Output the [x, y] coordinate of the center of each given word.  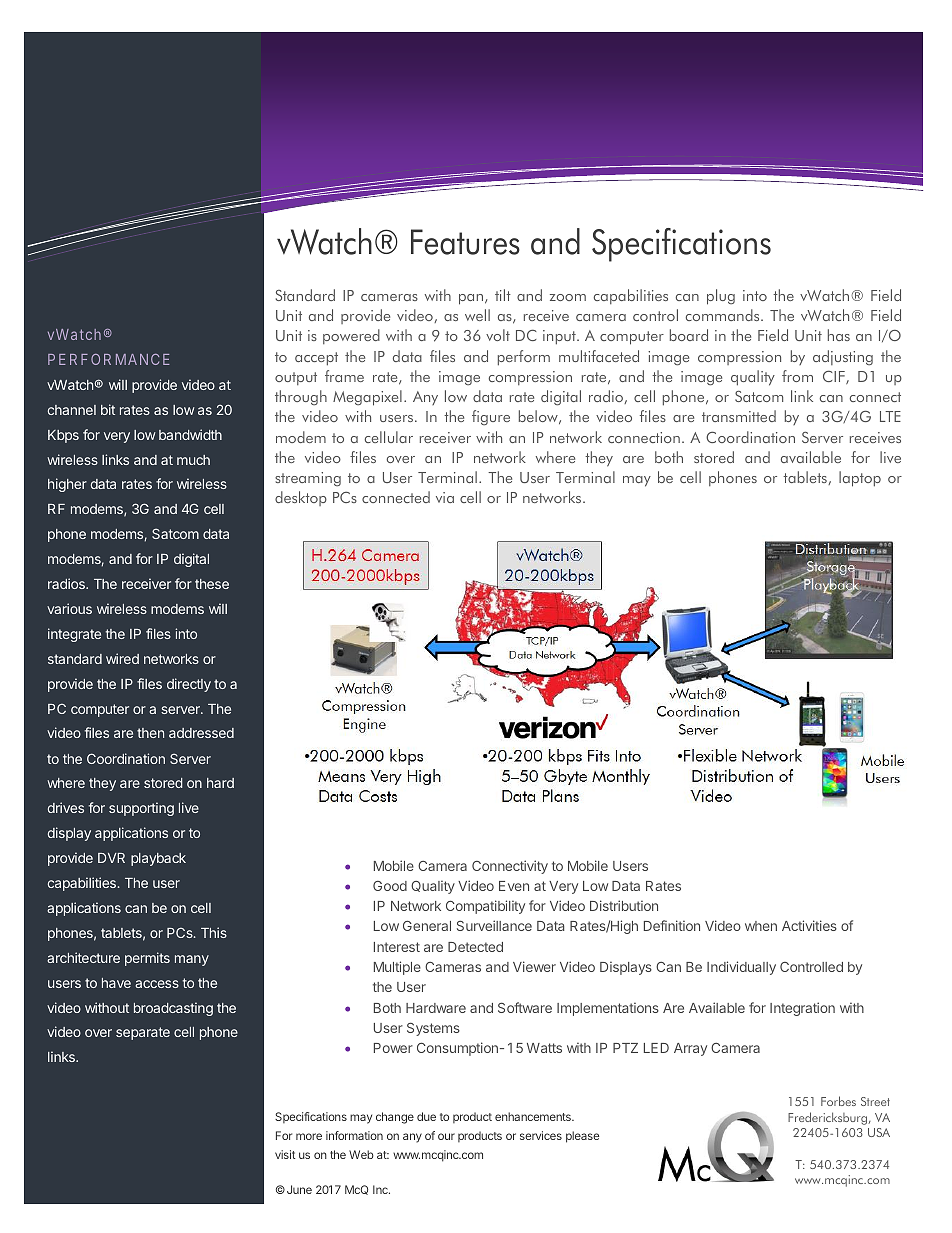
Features [465, 242]
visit [285, 1154]
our [446, 1136]
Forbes [838, 1101]
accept [316, 359]
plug [721, 297]
